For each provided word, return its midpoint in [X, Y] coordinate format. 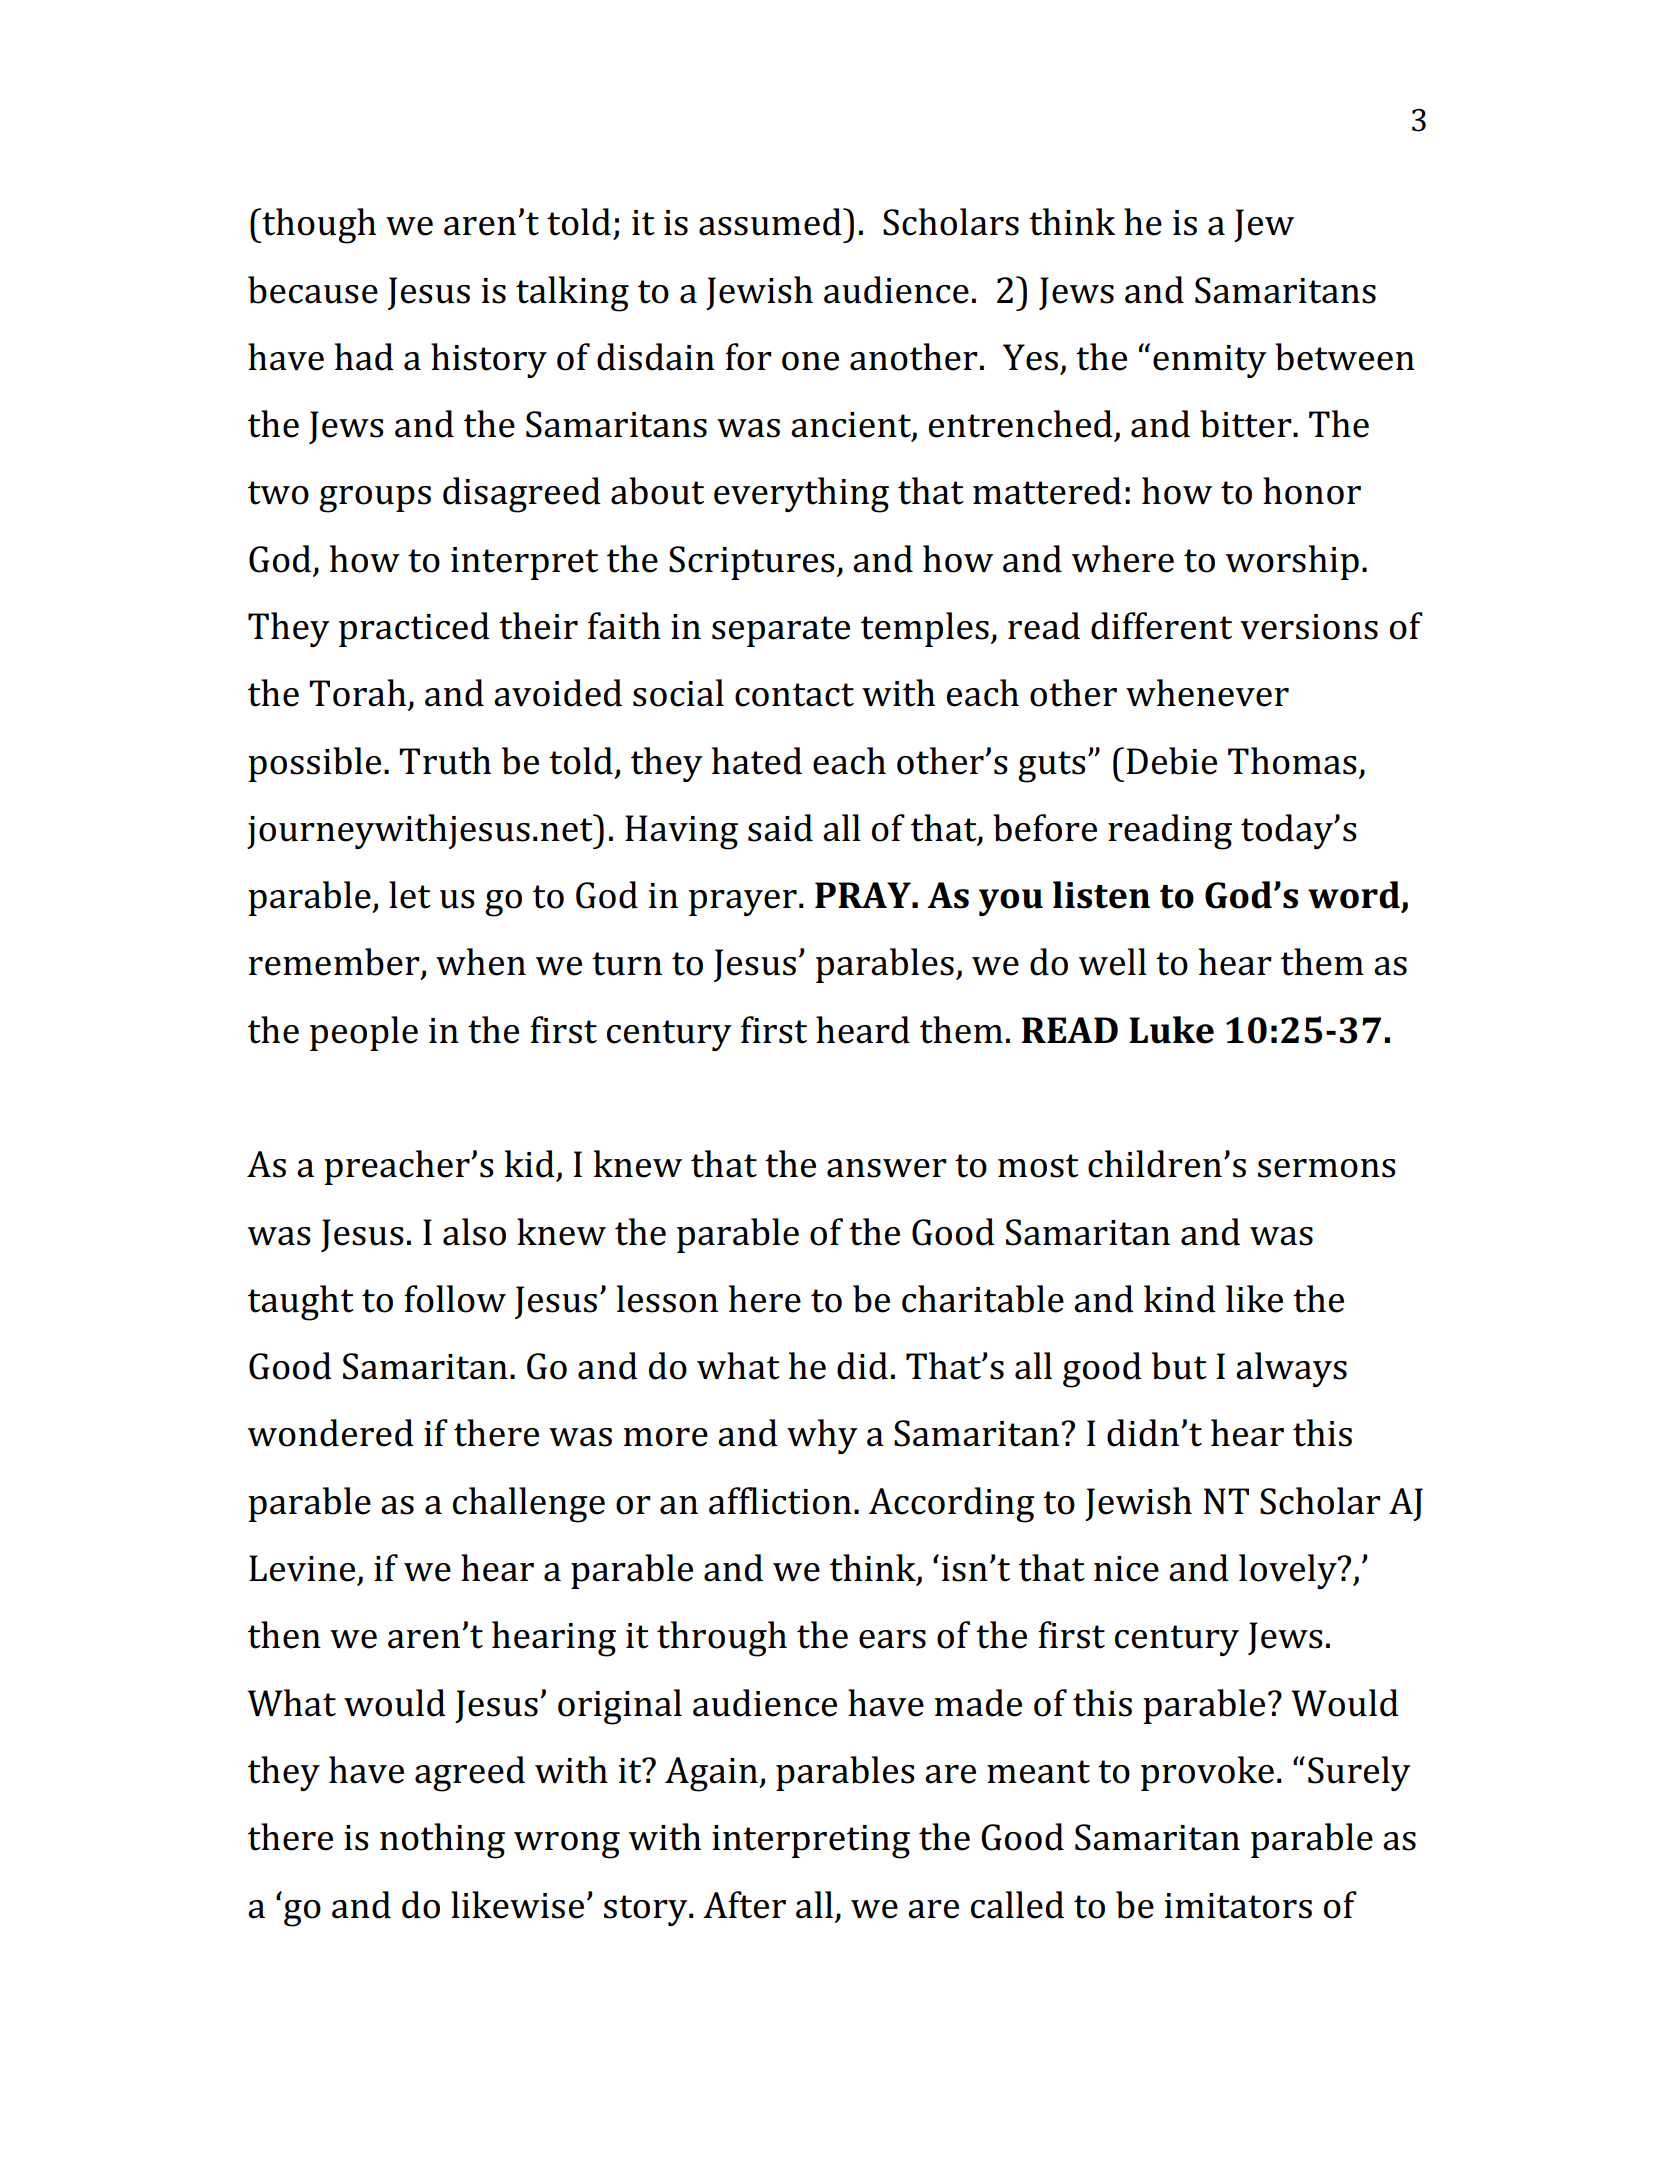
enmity [1210, 361]
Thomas [1292, 761]
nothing [442, 1841]
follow [455, 1299]
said [780, 828]
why [822, 1436]
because [313, 290]
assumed [771, 222]
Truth [445, 761]
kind [1180, 1299]
